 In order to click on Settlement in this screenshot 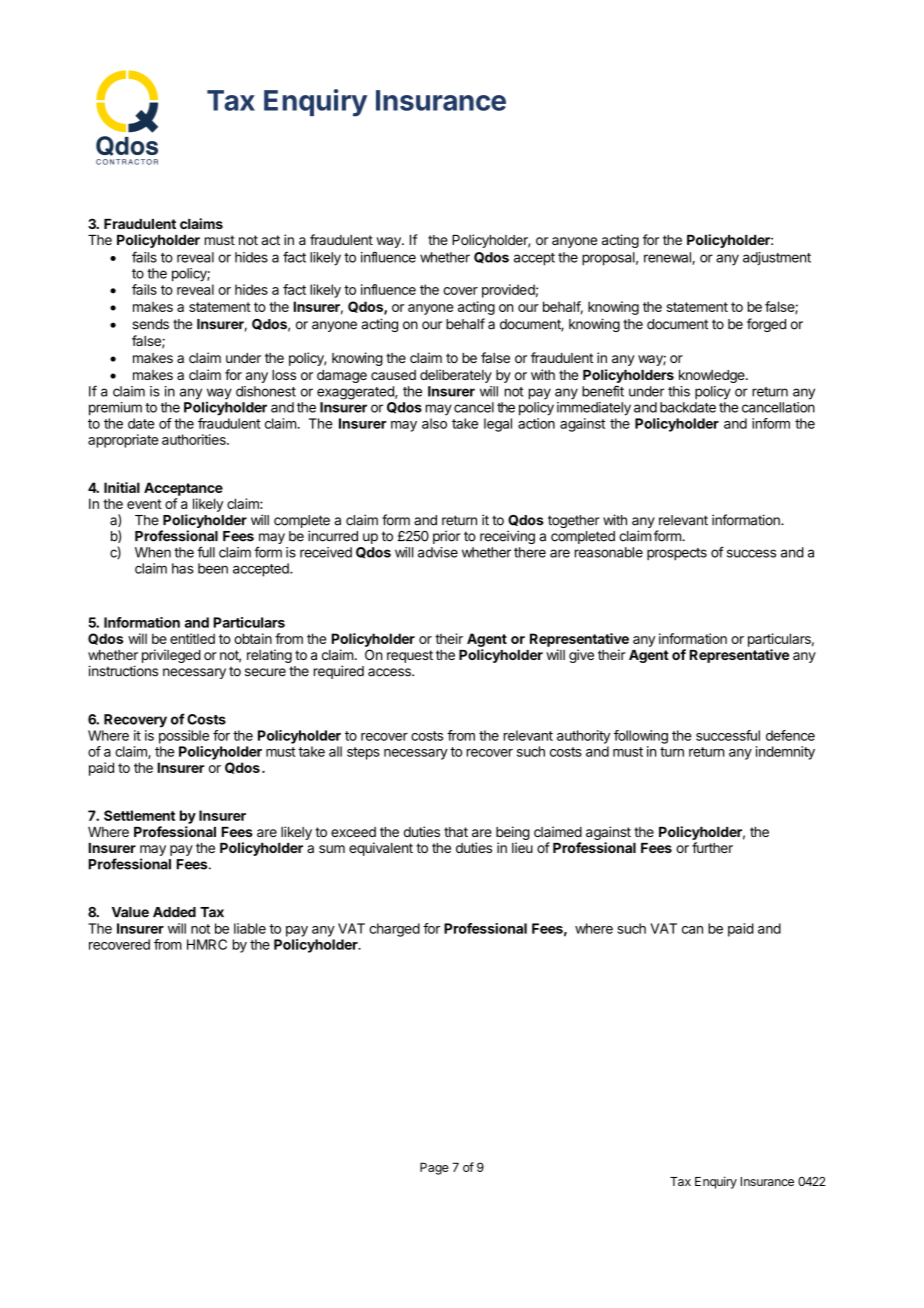, I will do `click(139, 815)`.
